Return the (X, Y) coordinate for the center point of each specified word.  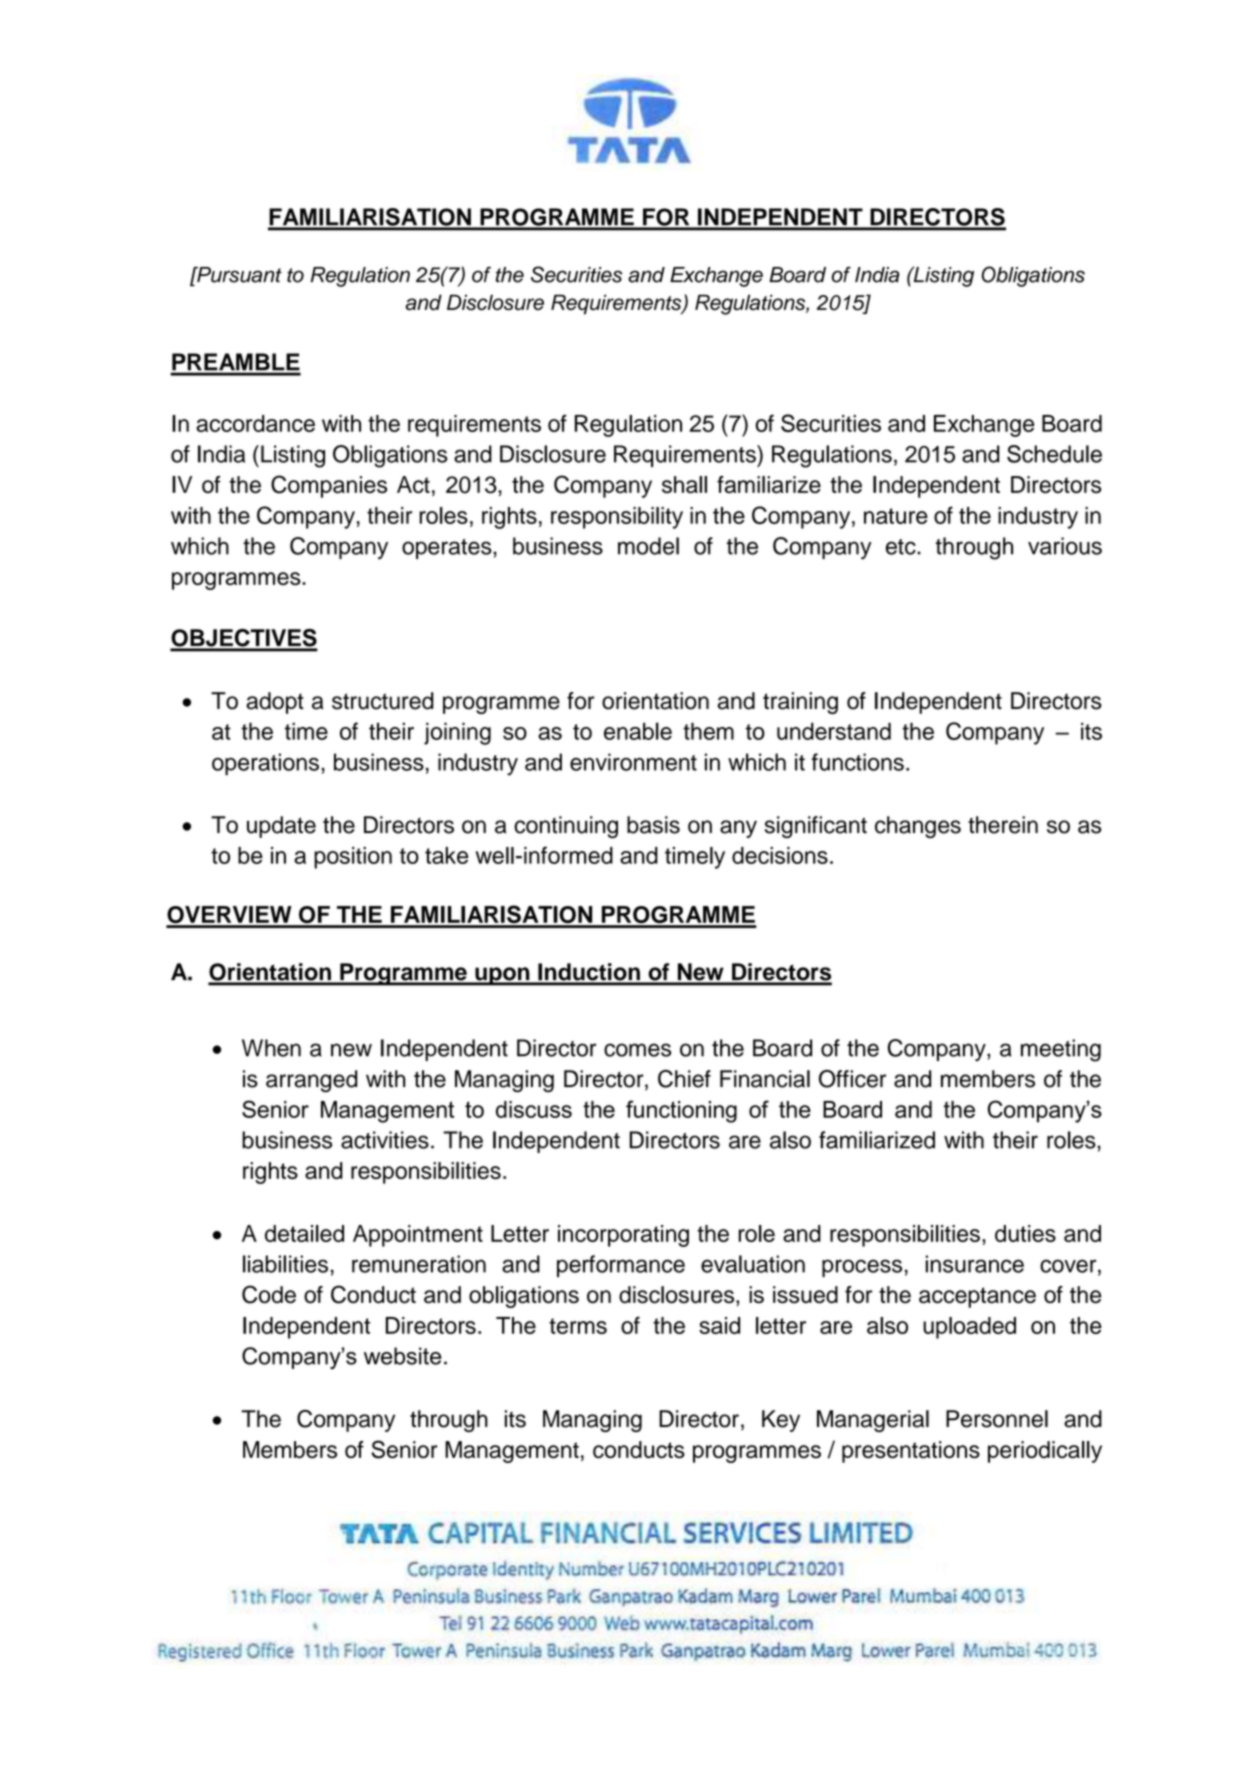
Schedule (1054, 454)
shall (684, 484)
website (402, 1356)
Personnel (997, 1419)
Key (781, 1421)
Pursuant (238, 275)
